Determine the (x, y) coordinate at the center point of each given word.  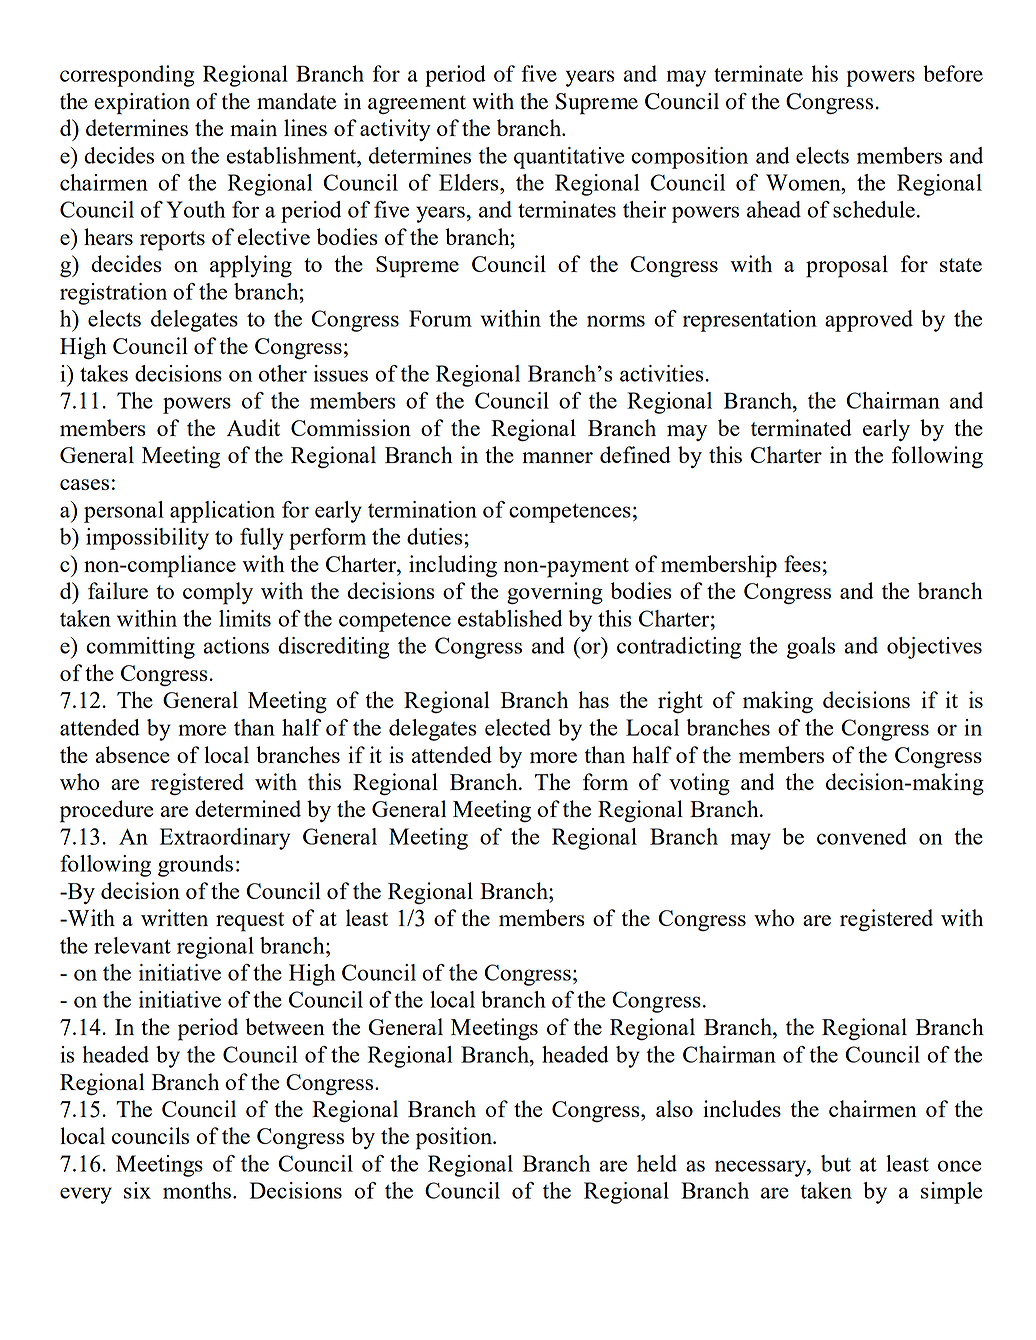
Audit (253, 427)
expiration (142, 104)
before (953, 73)
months (197, 1190)
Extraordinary (225, 839)
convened (862, 836)
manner (557, 457)
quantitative (569, 158)
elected (518, 727)
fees (802, 563)
